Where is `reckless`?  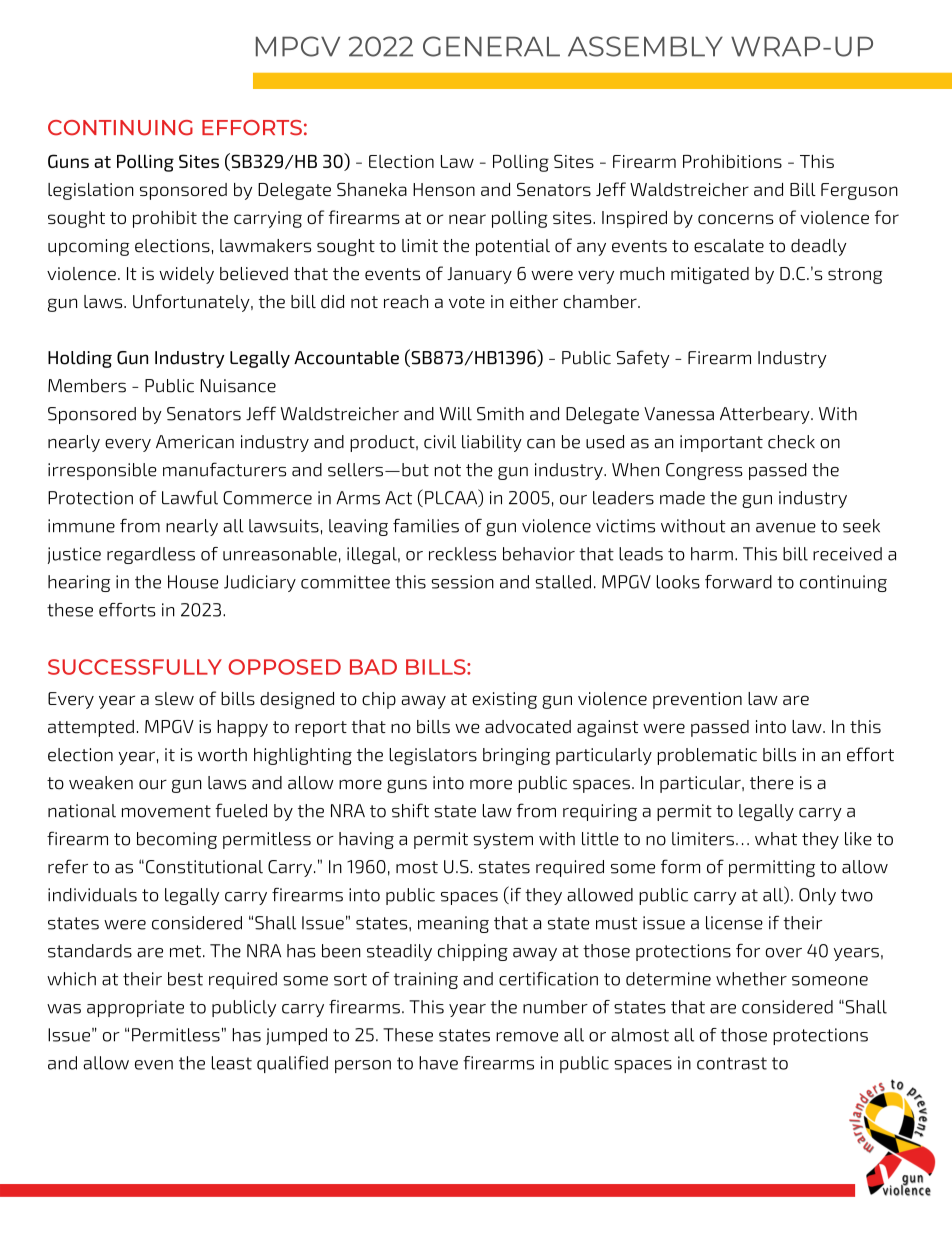 reckless is located at coordinates (462, 554).
